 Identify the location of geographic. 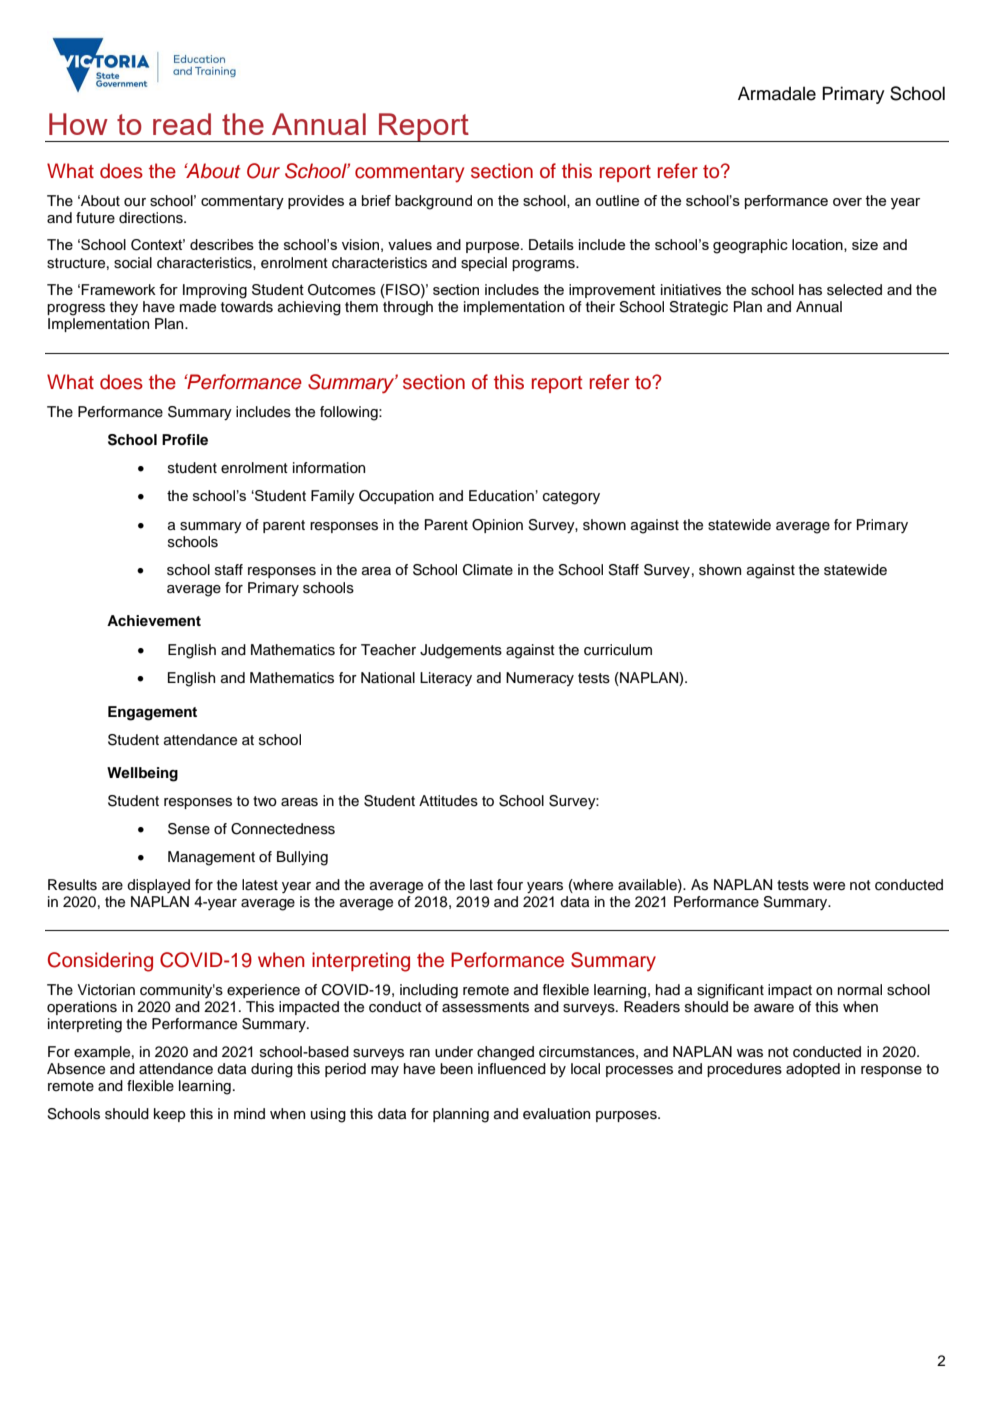
(750, 246).
